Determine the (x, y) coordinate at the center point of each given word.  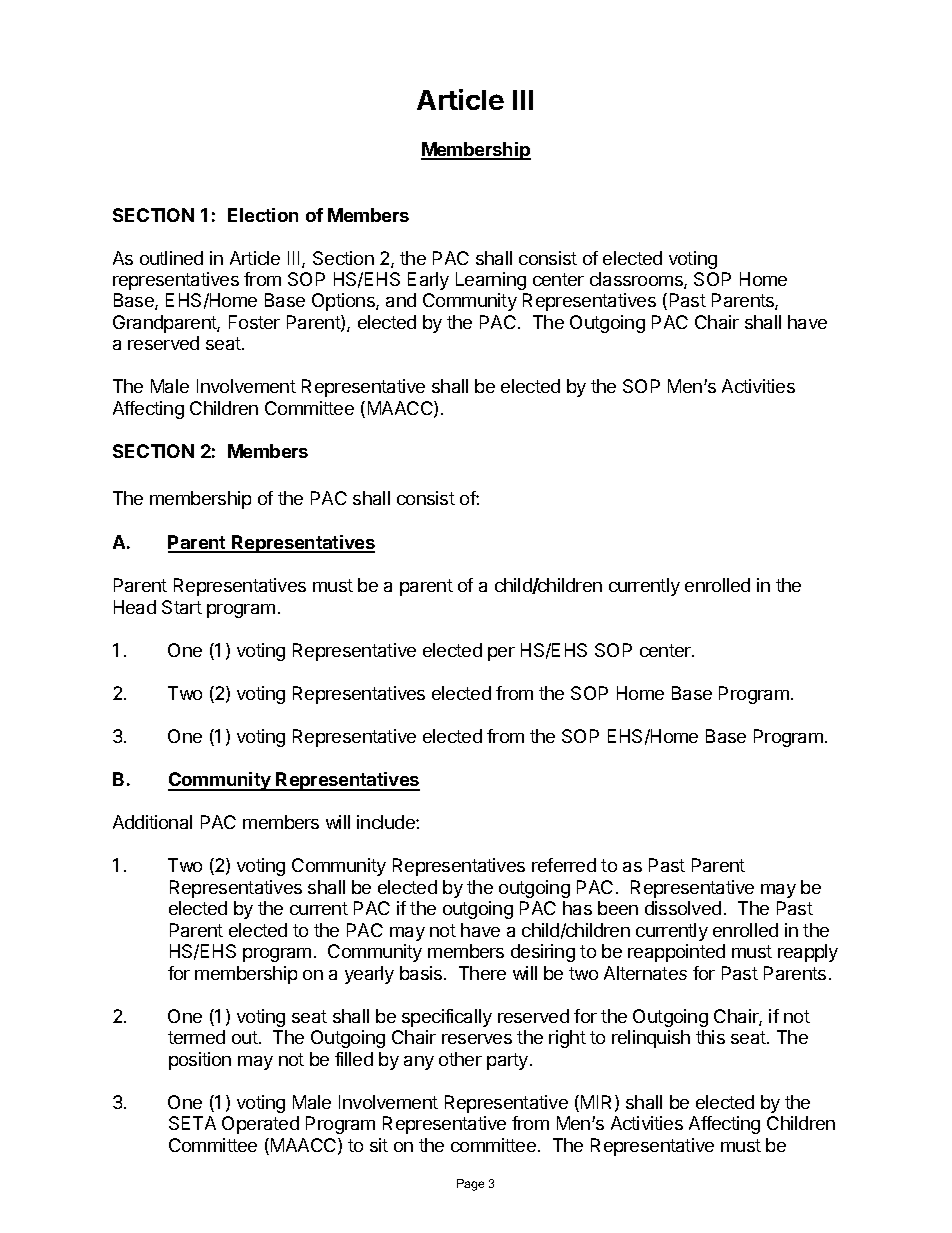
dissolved (683, 908)
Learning (491, 281)
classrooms (637, 280)
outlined (171, 258)
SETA (192, 1123)
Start (182, 607)
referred (564, 865)
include (387, 822)
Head (135, 607)
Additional (152, 822)
